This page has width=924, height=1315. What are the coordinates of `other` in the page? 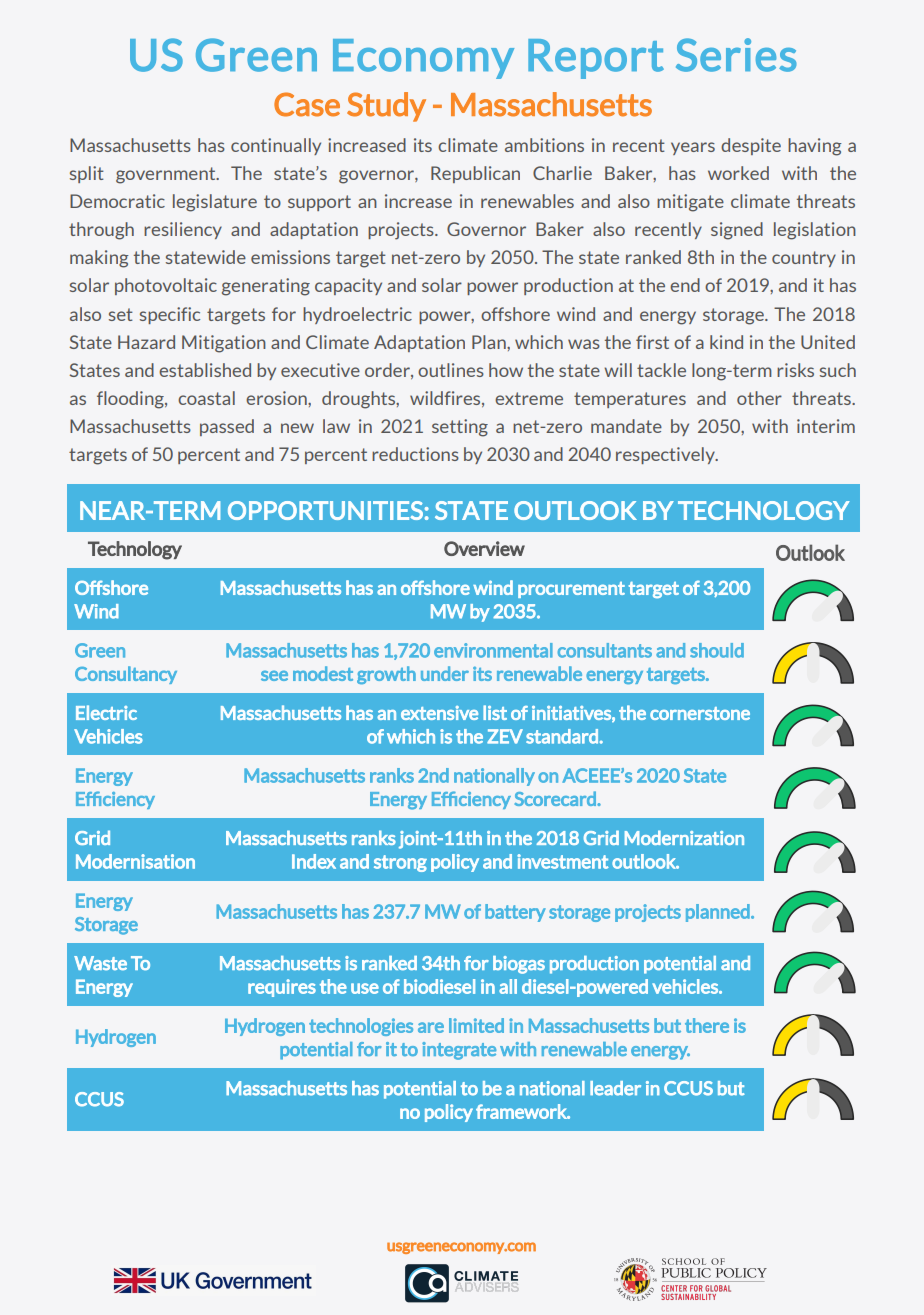 It's located at (759, 398).
